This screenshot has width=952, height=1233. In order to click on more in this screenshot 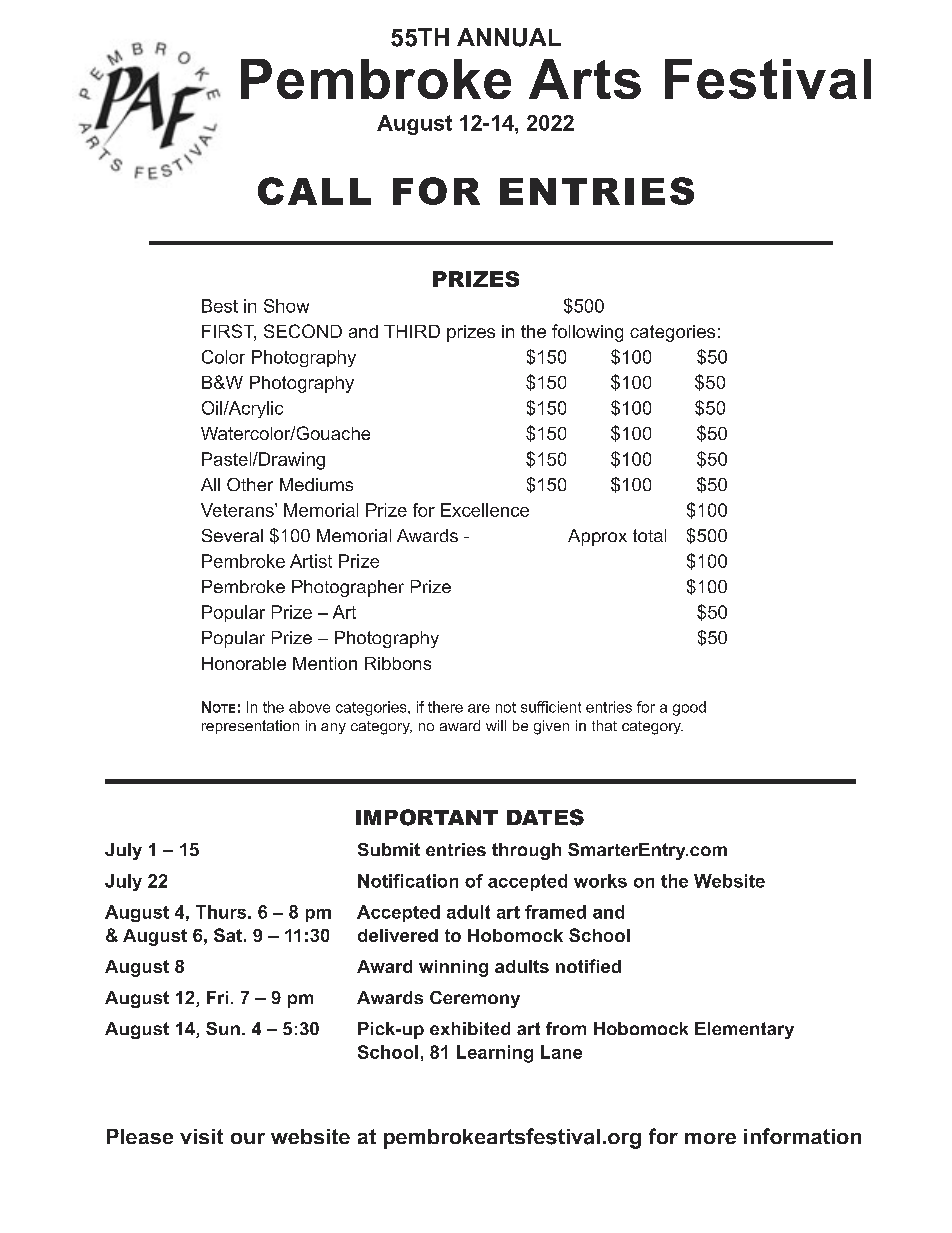, I will do `click(710, 1138)`.
